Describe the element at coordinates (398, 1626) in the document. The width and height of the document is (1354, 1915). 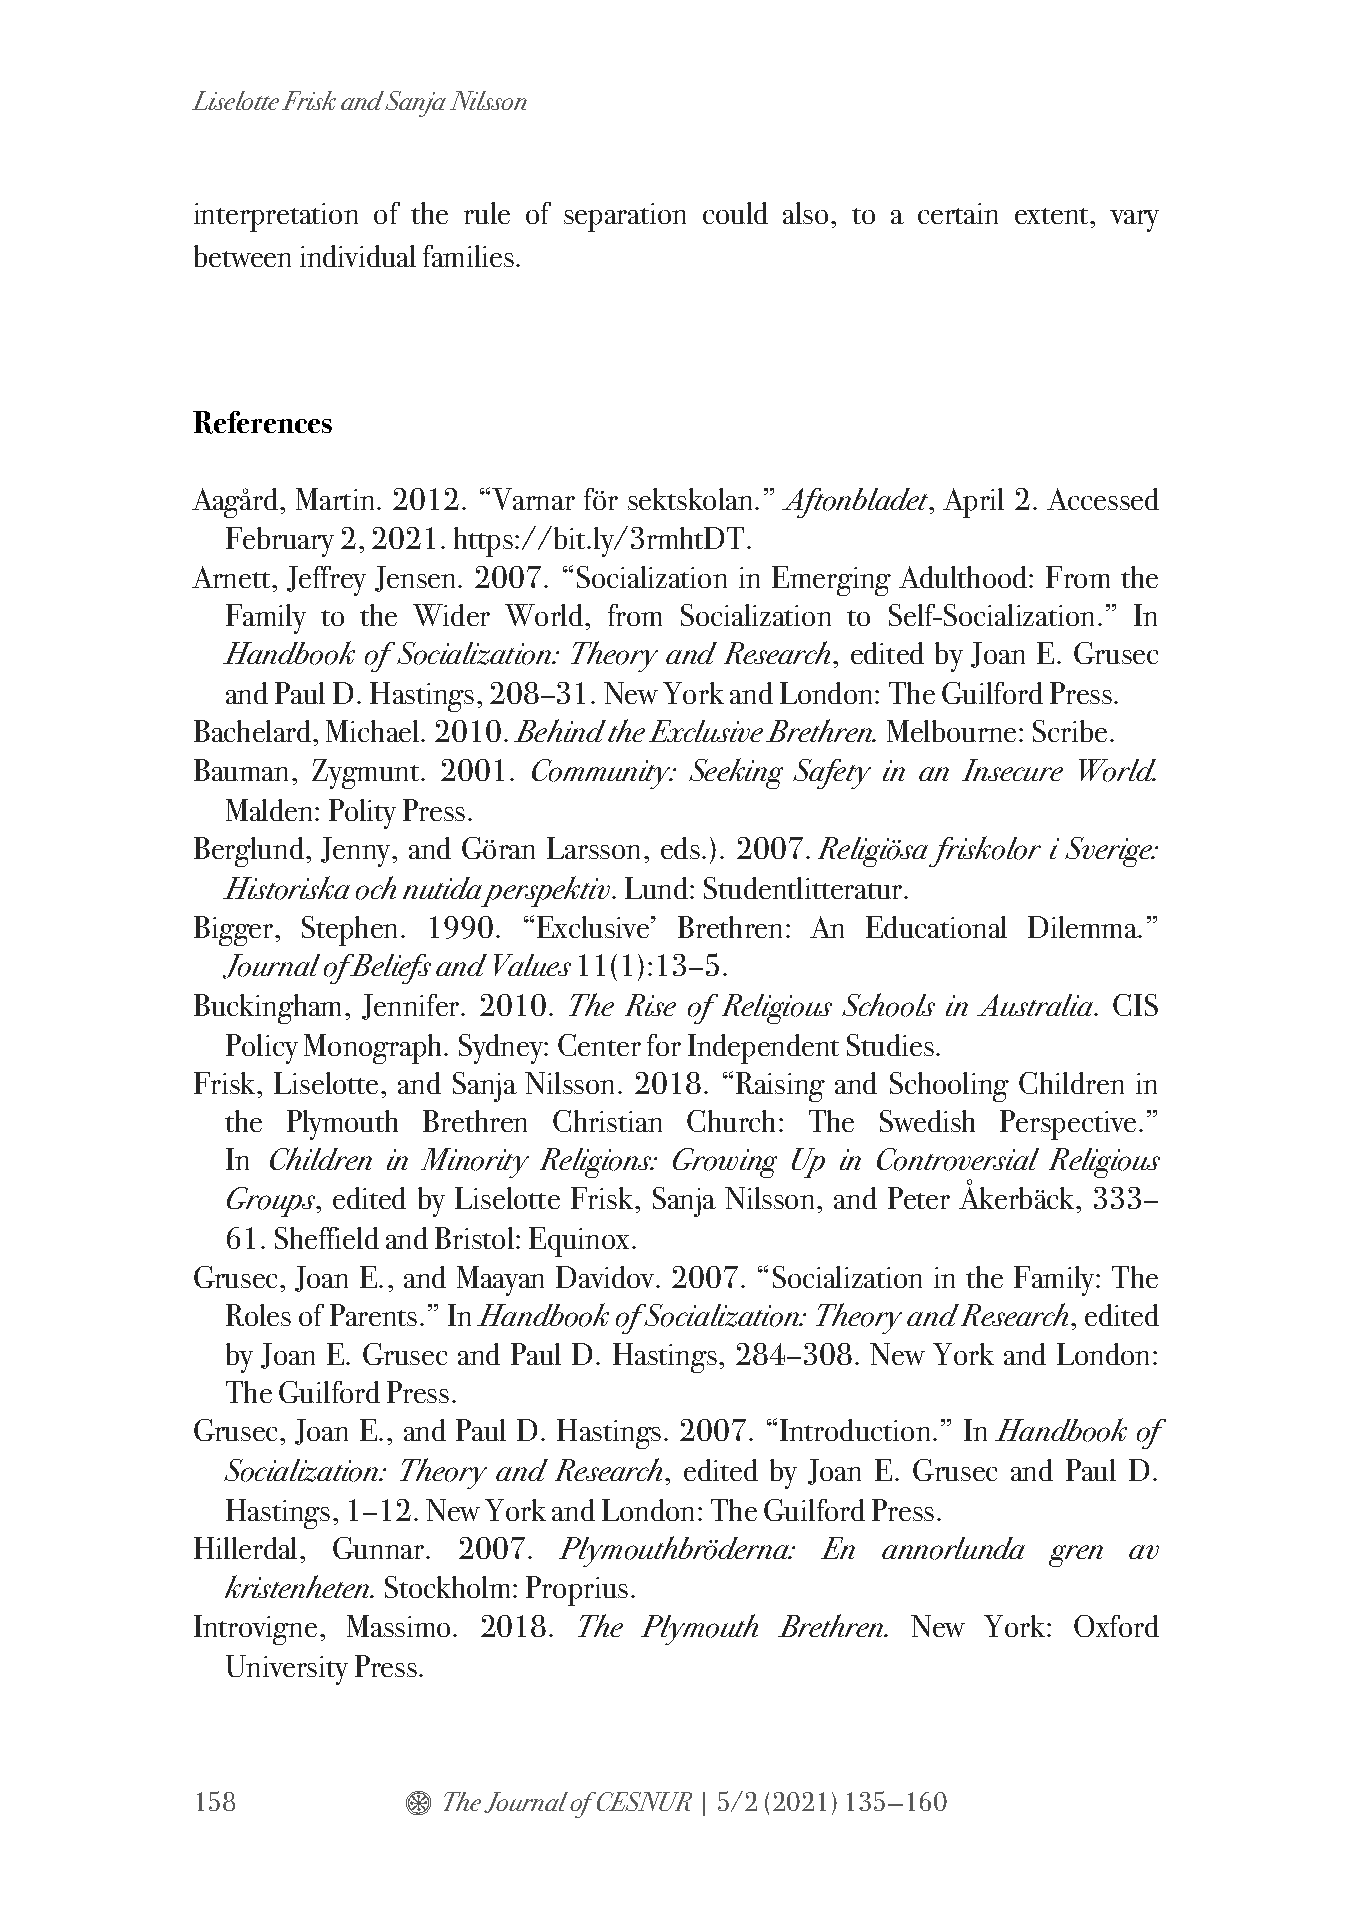
I see `Massimo` at that location.
